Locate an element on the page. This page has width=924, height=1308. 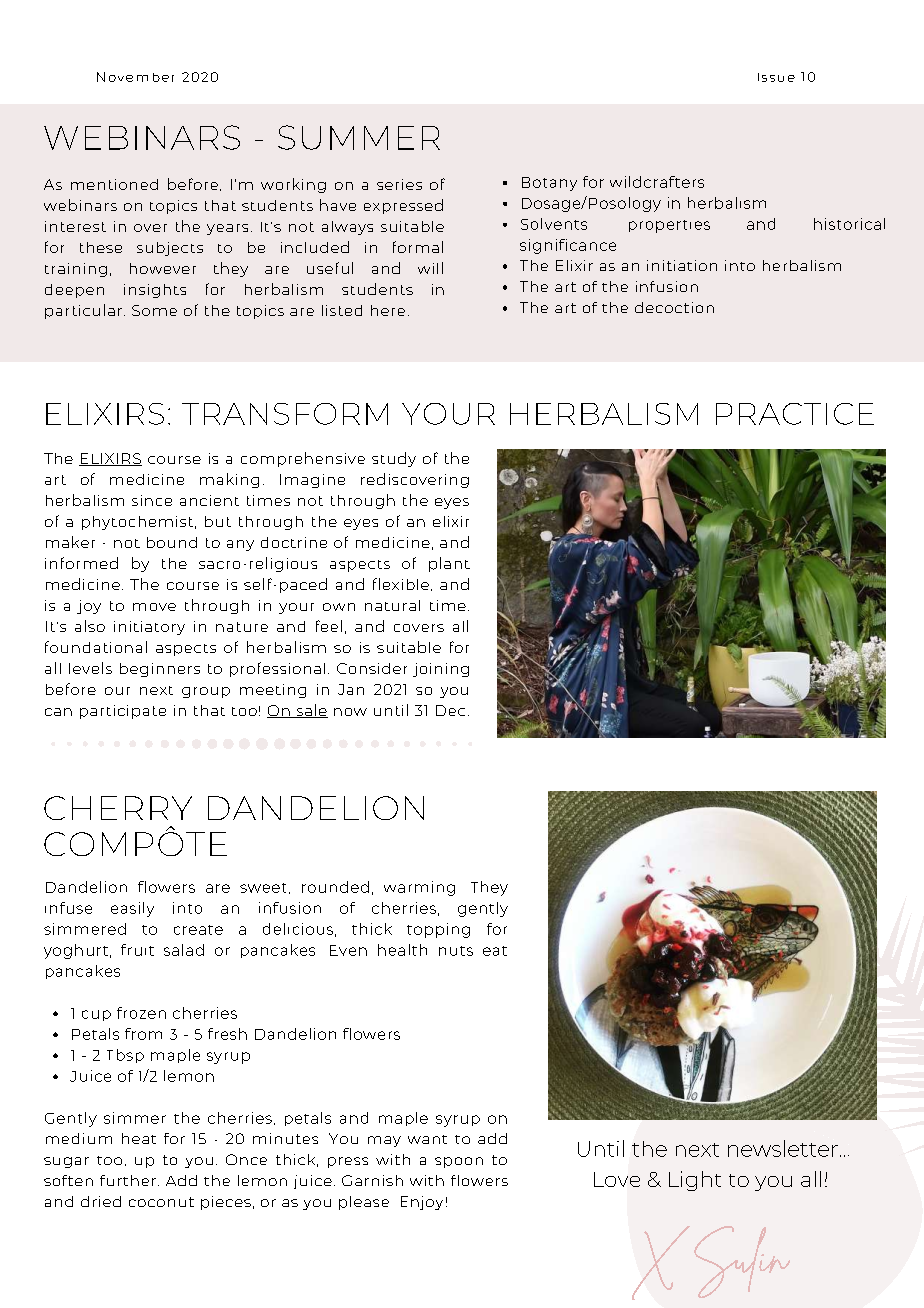
further is located at coordinates (128, 1180).
